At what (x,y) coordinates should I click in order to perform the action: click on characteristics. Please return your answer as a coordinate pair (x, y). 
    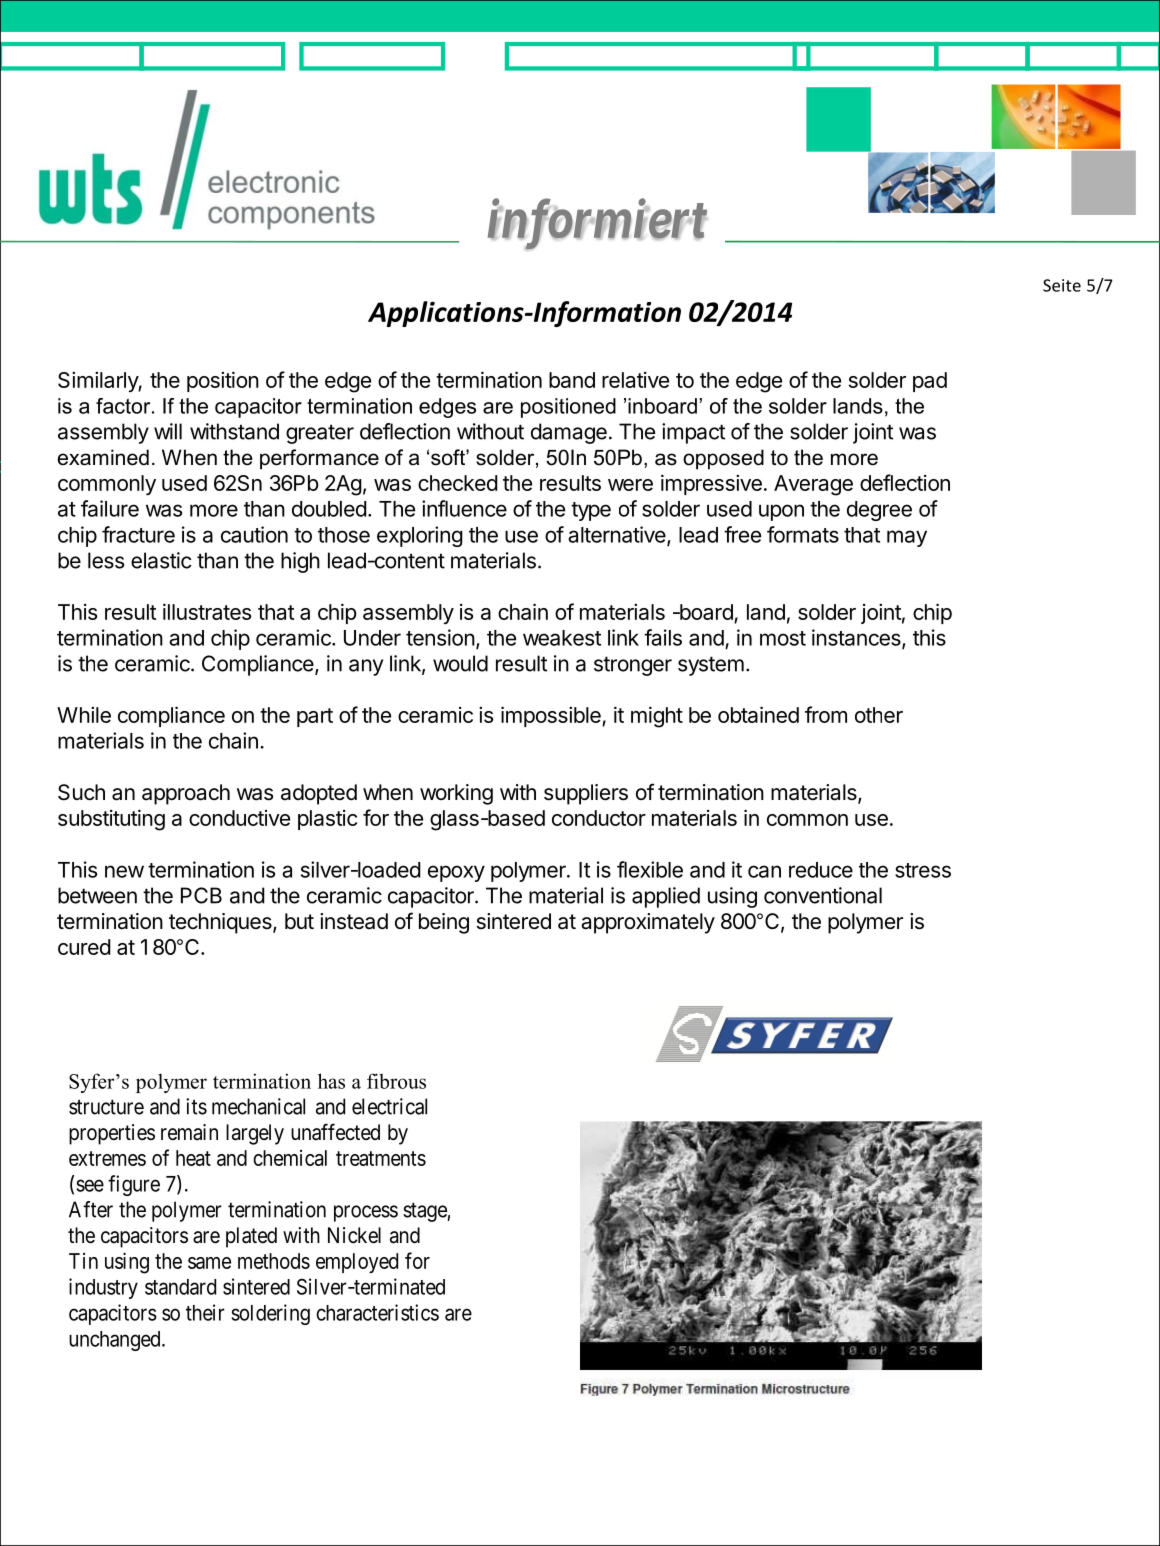
    Looking at the image, I should click on (377, 1312).
